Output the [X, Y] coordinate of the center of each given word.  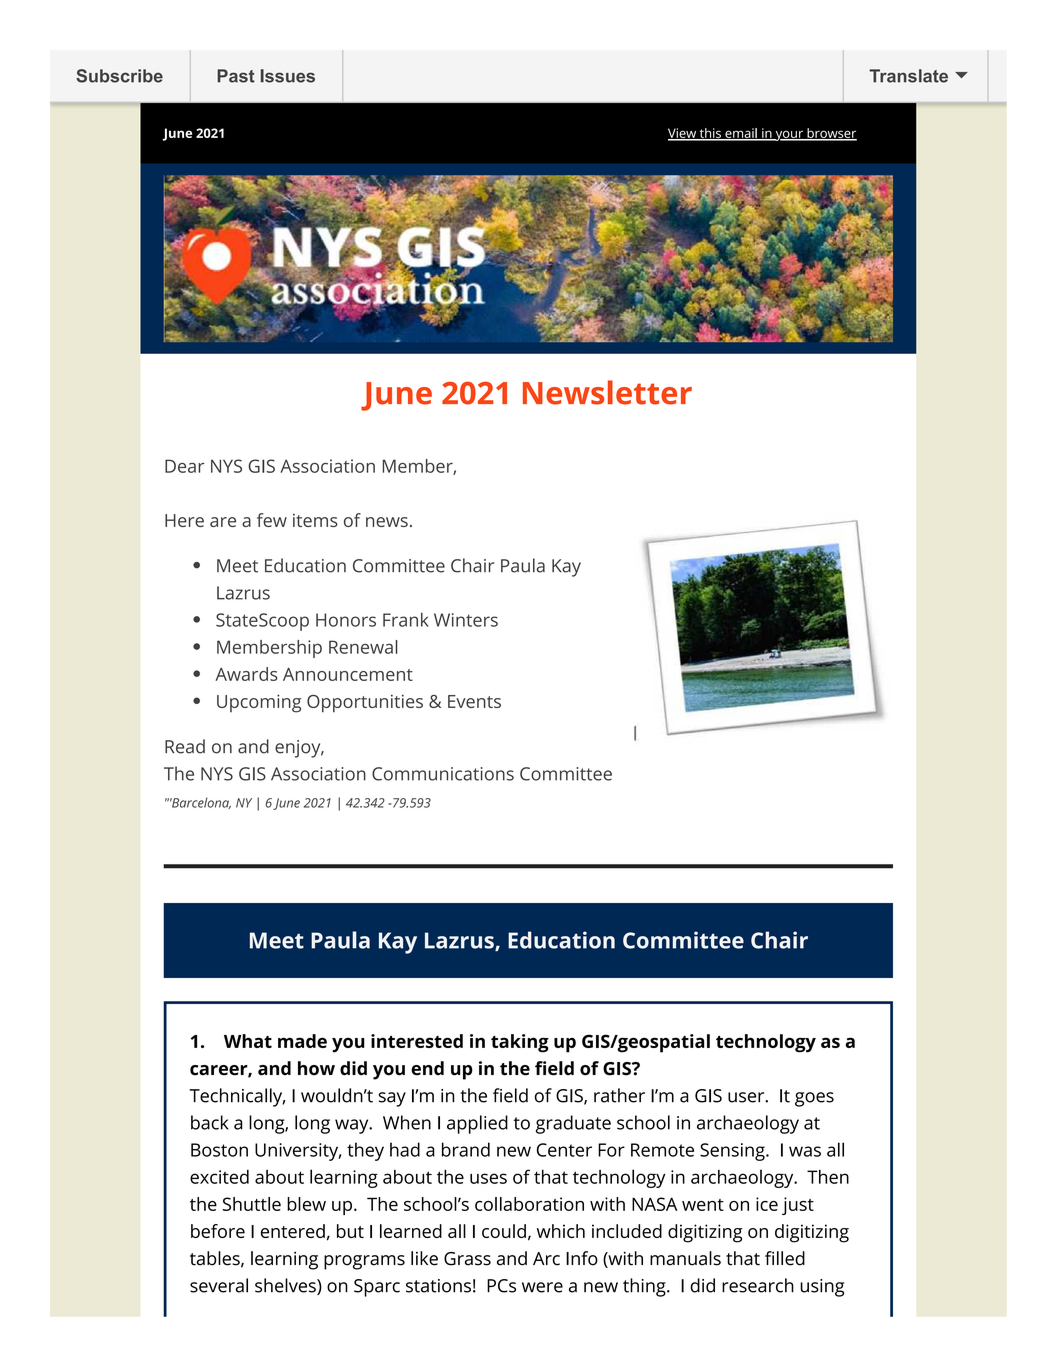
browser [831, 134]
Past [236, 76]
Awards [246, 674]
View [683, 134]
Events [474, 701]
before [218, 1231]
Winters [466, 620]
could [504, 1231]
